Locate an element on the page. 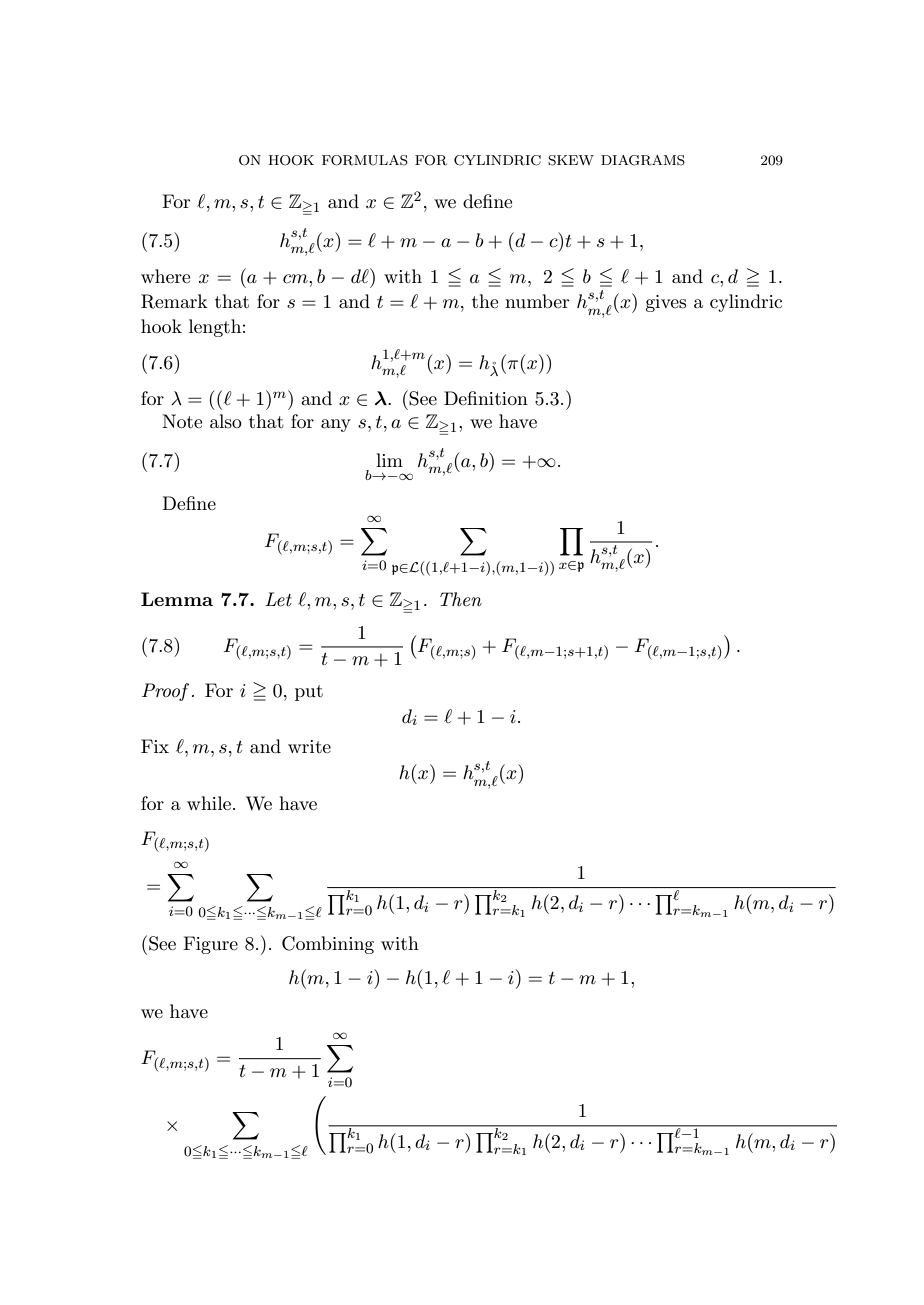 Image resolution: width=924 pixels, height=1305 pixels. SKEW is located at coordinates (571, 160).
